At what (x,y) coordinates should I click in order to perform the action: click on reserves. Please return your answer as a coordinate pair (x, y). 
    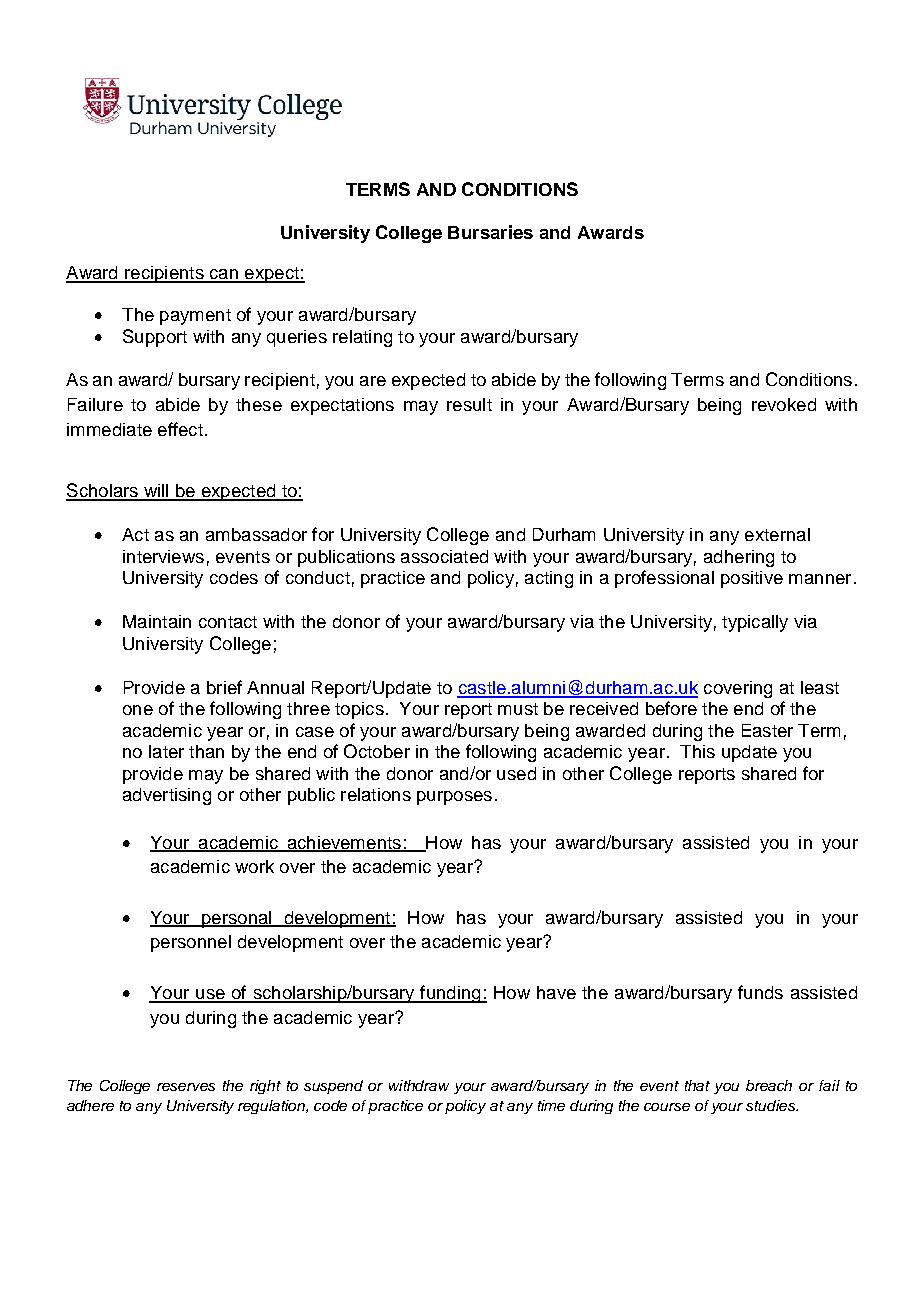
    Looking at the image, I should click on (186, 1087).
